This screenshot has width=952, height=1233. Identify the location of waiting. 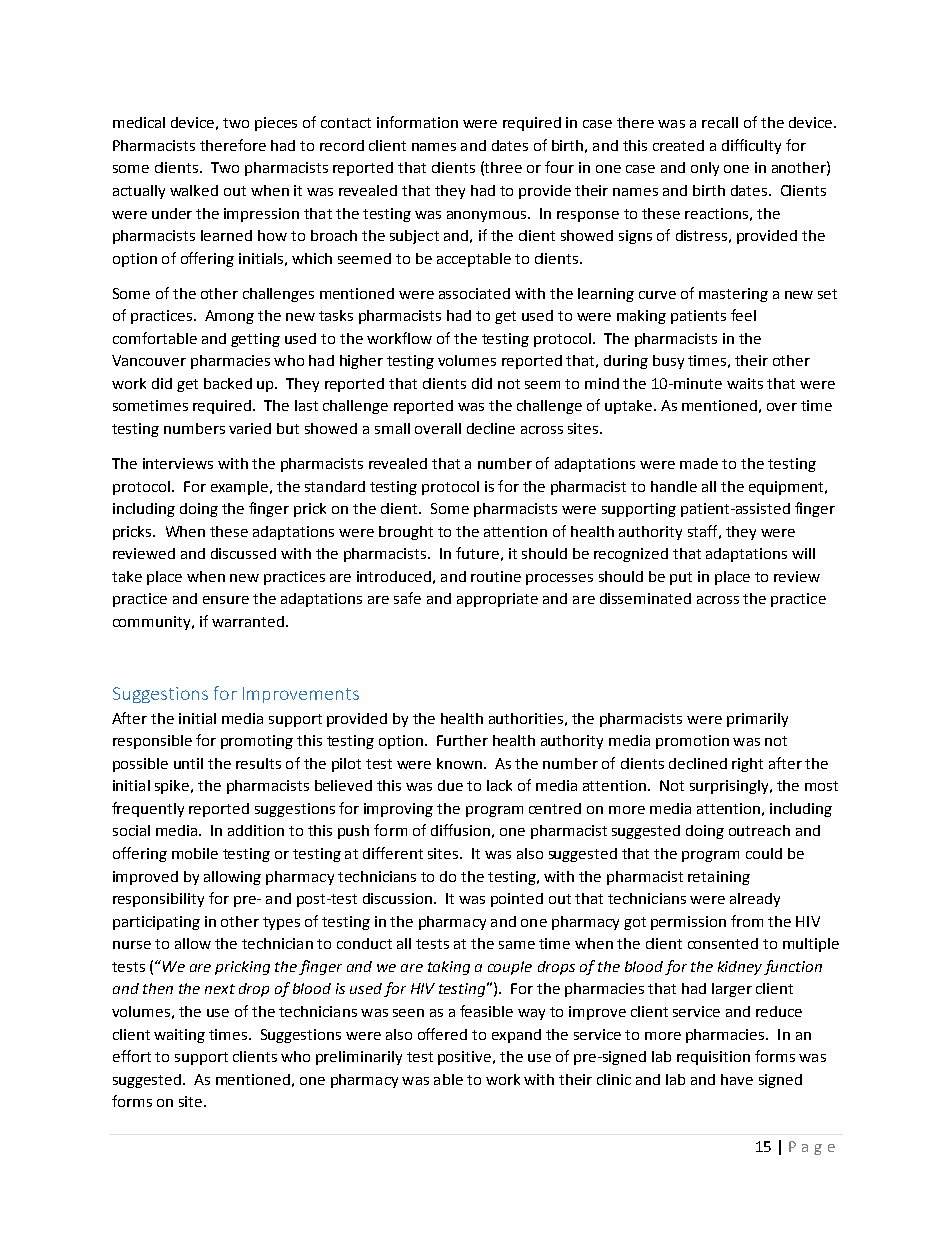
(179, 1036).
